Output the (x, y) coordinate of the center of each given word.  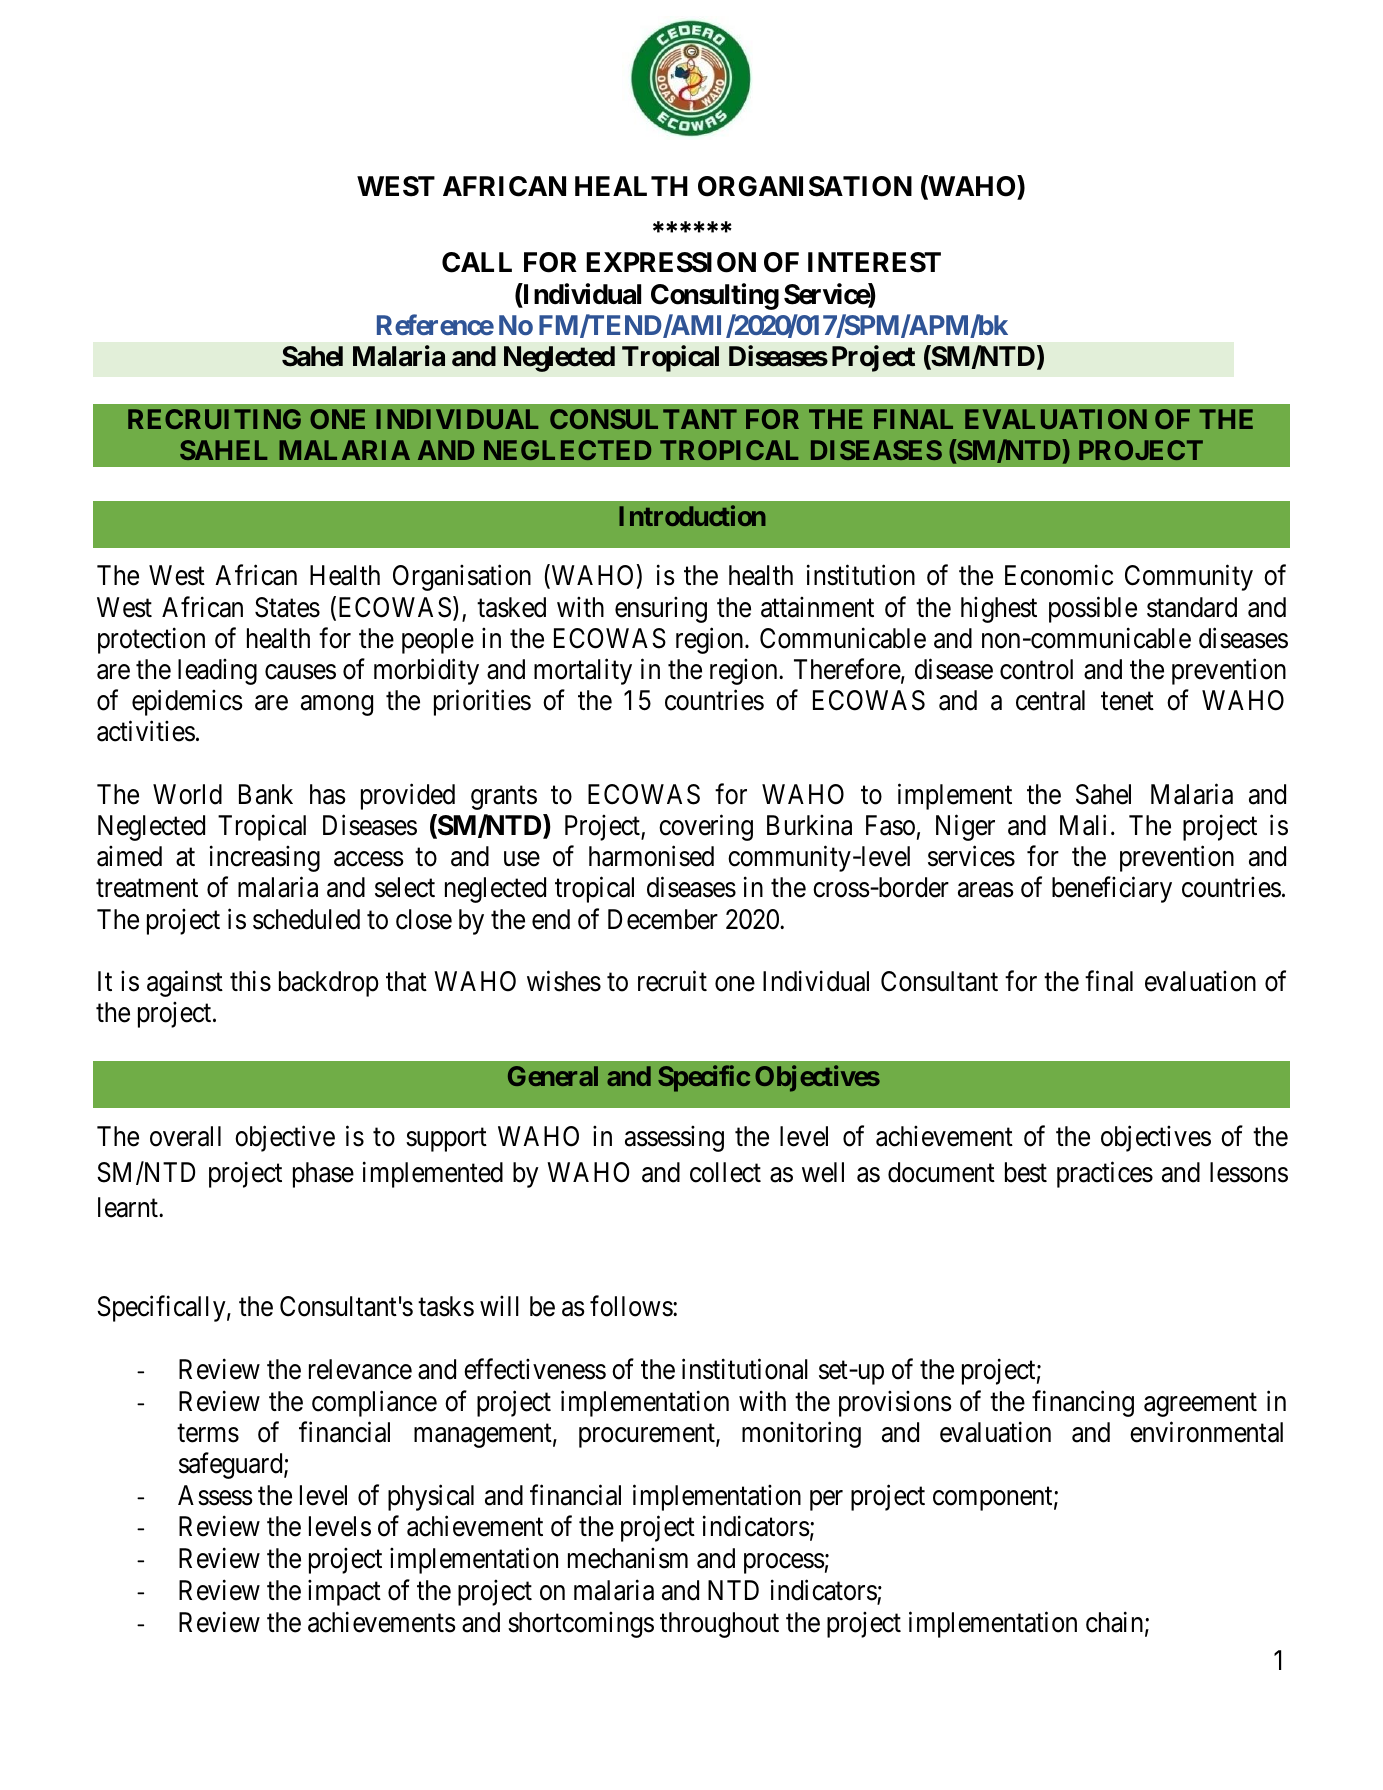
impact (344, 1592)
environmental (1206, 1432)
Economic (1059, 575)
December (663, 919)
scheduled (306, 919)
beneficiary (1112, 890)
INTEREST (874, 262)
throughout (719, 1625)
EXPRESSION (671, 262)
